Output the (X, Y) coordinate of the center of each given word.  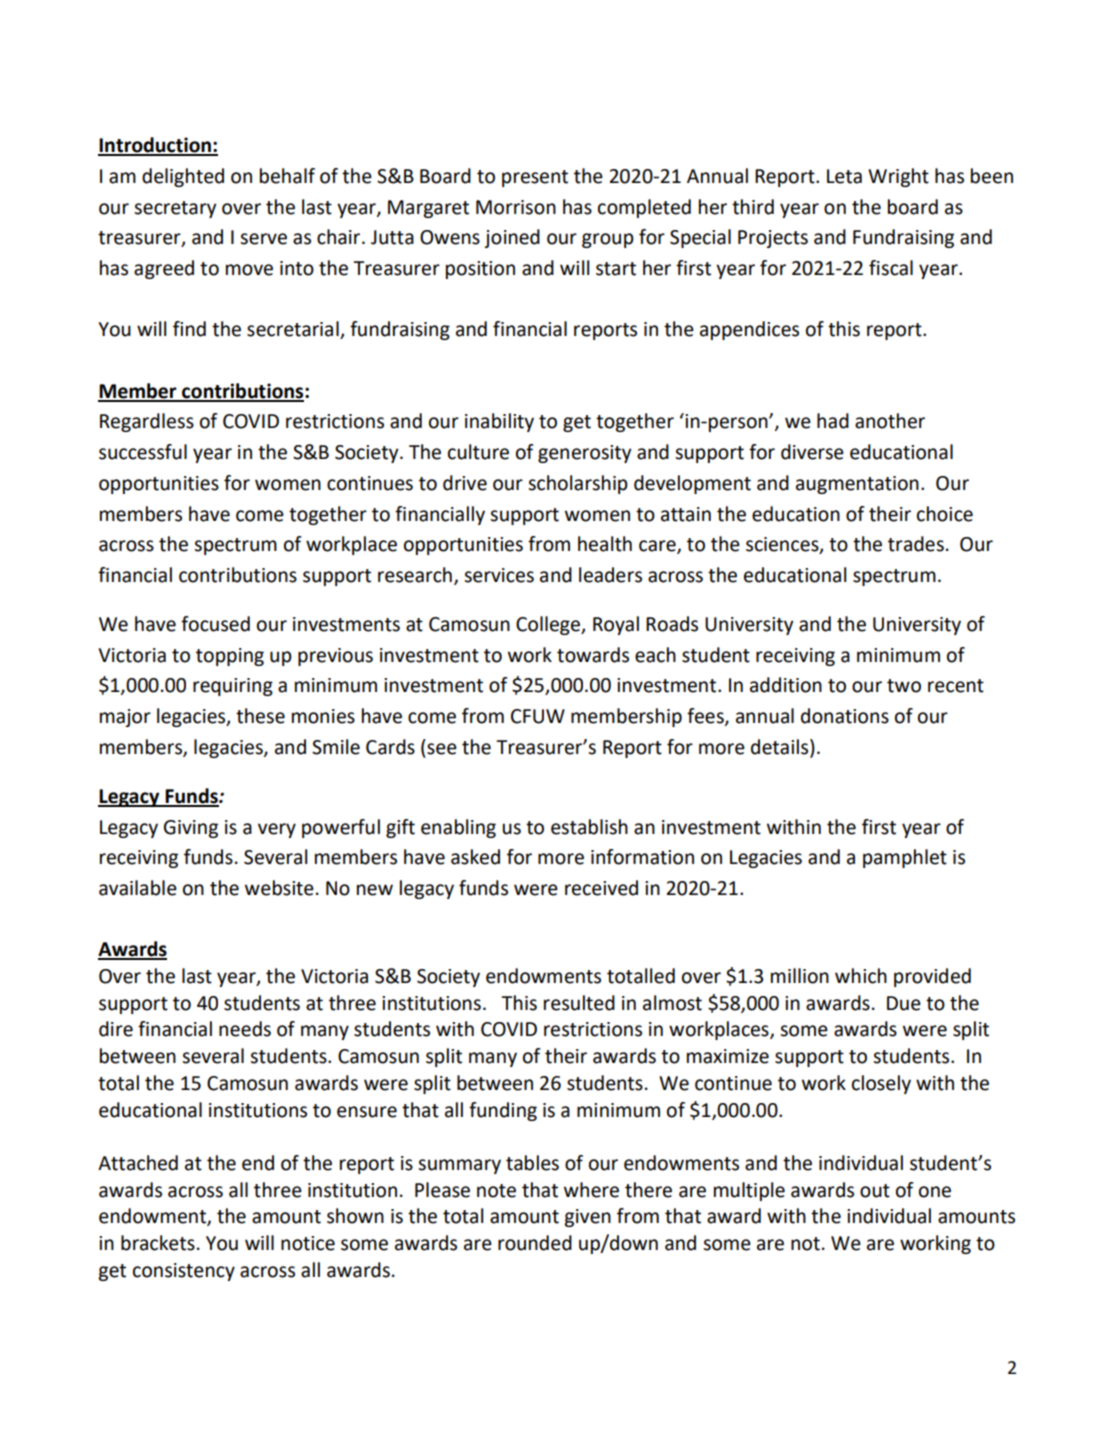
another (890, 421)
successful (143, 452)
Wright (898, 177)
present (535, 178)
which (861, 976)
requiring (233, 687)
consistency (184, 1272)
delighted (183, 177)
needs (245, 1029)
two (904, 686)
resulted (579, 1003)
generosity (585, 454)
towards (593, 655)
